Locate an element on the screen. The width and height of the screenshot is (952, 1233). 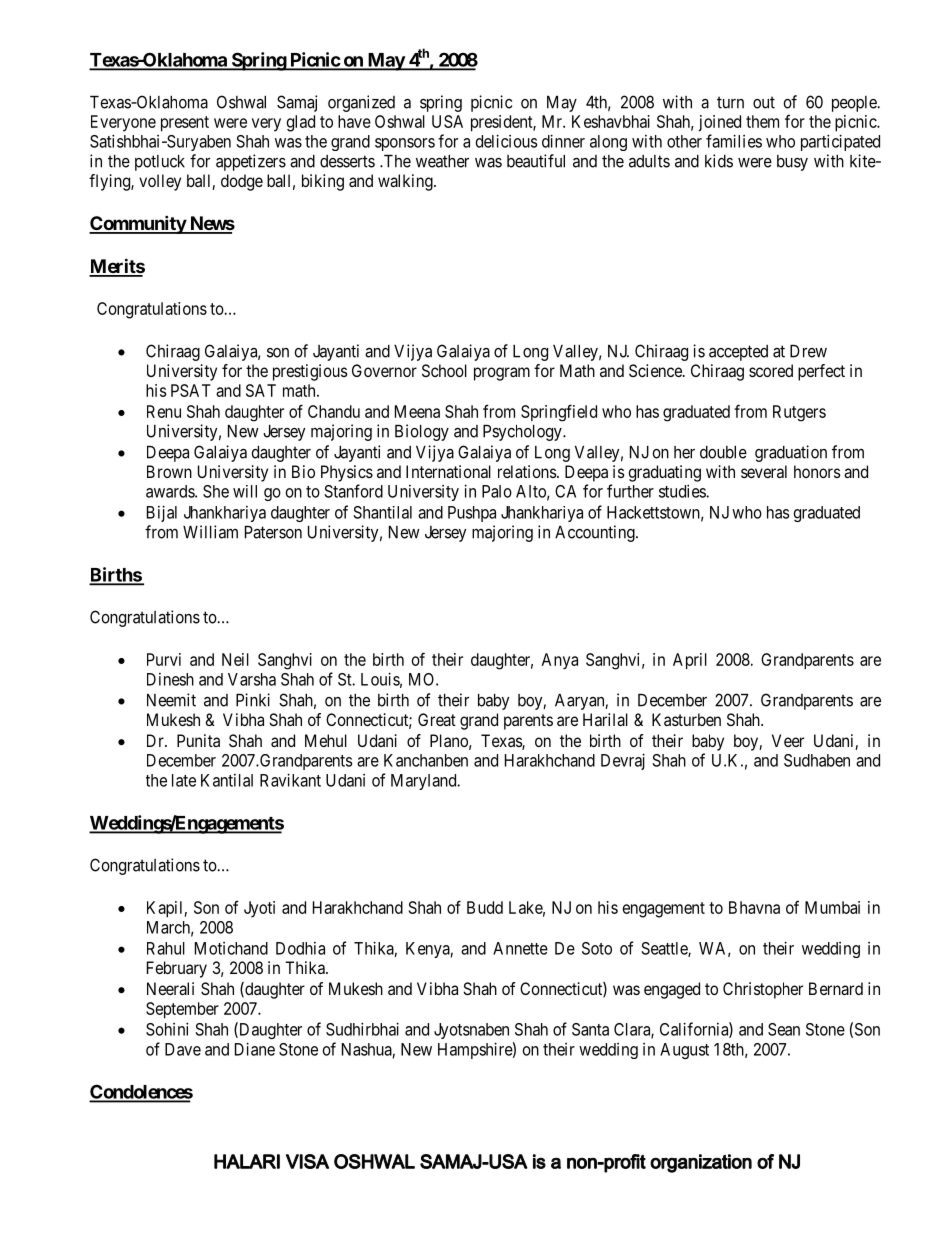
accepted is located at coordinates (738, 353).
